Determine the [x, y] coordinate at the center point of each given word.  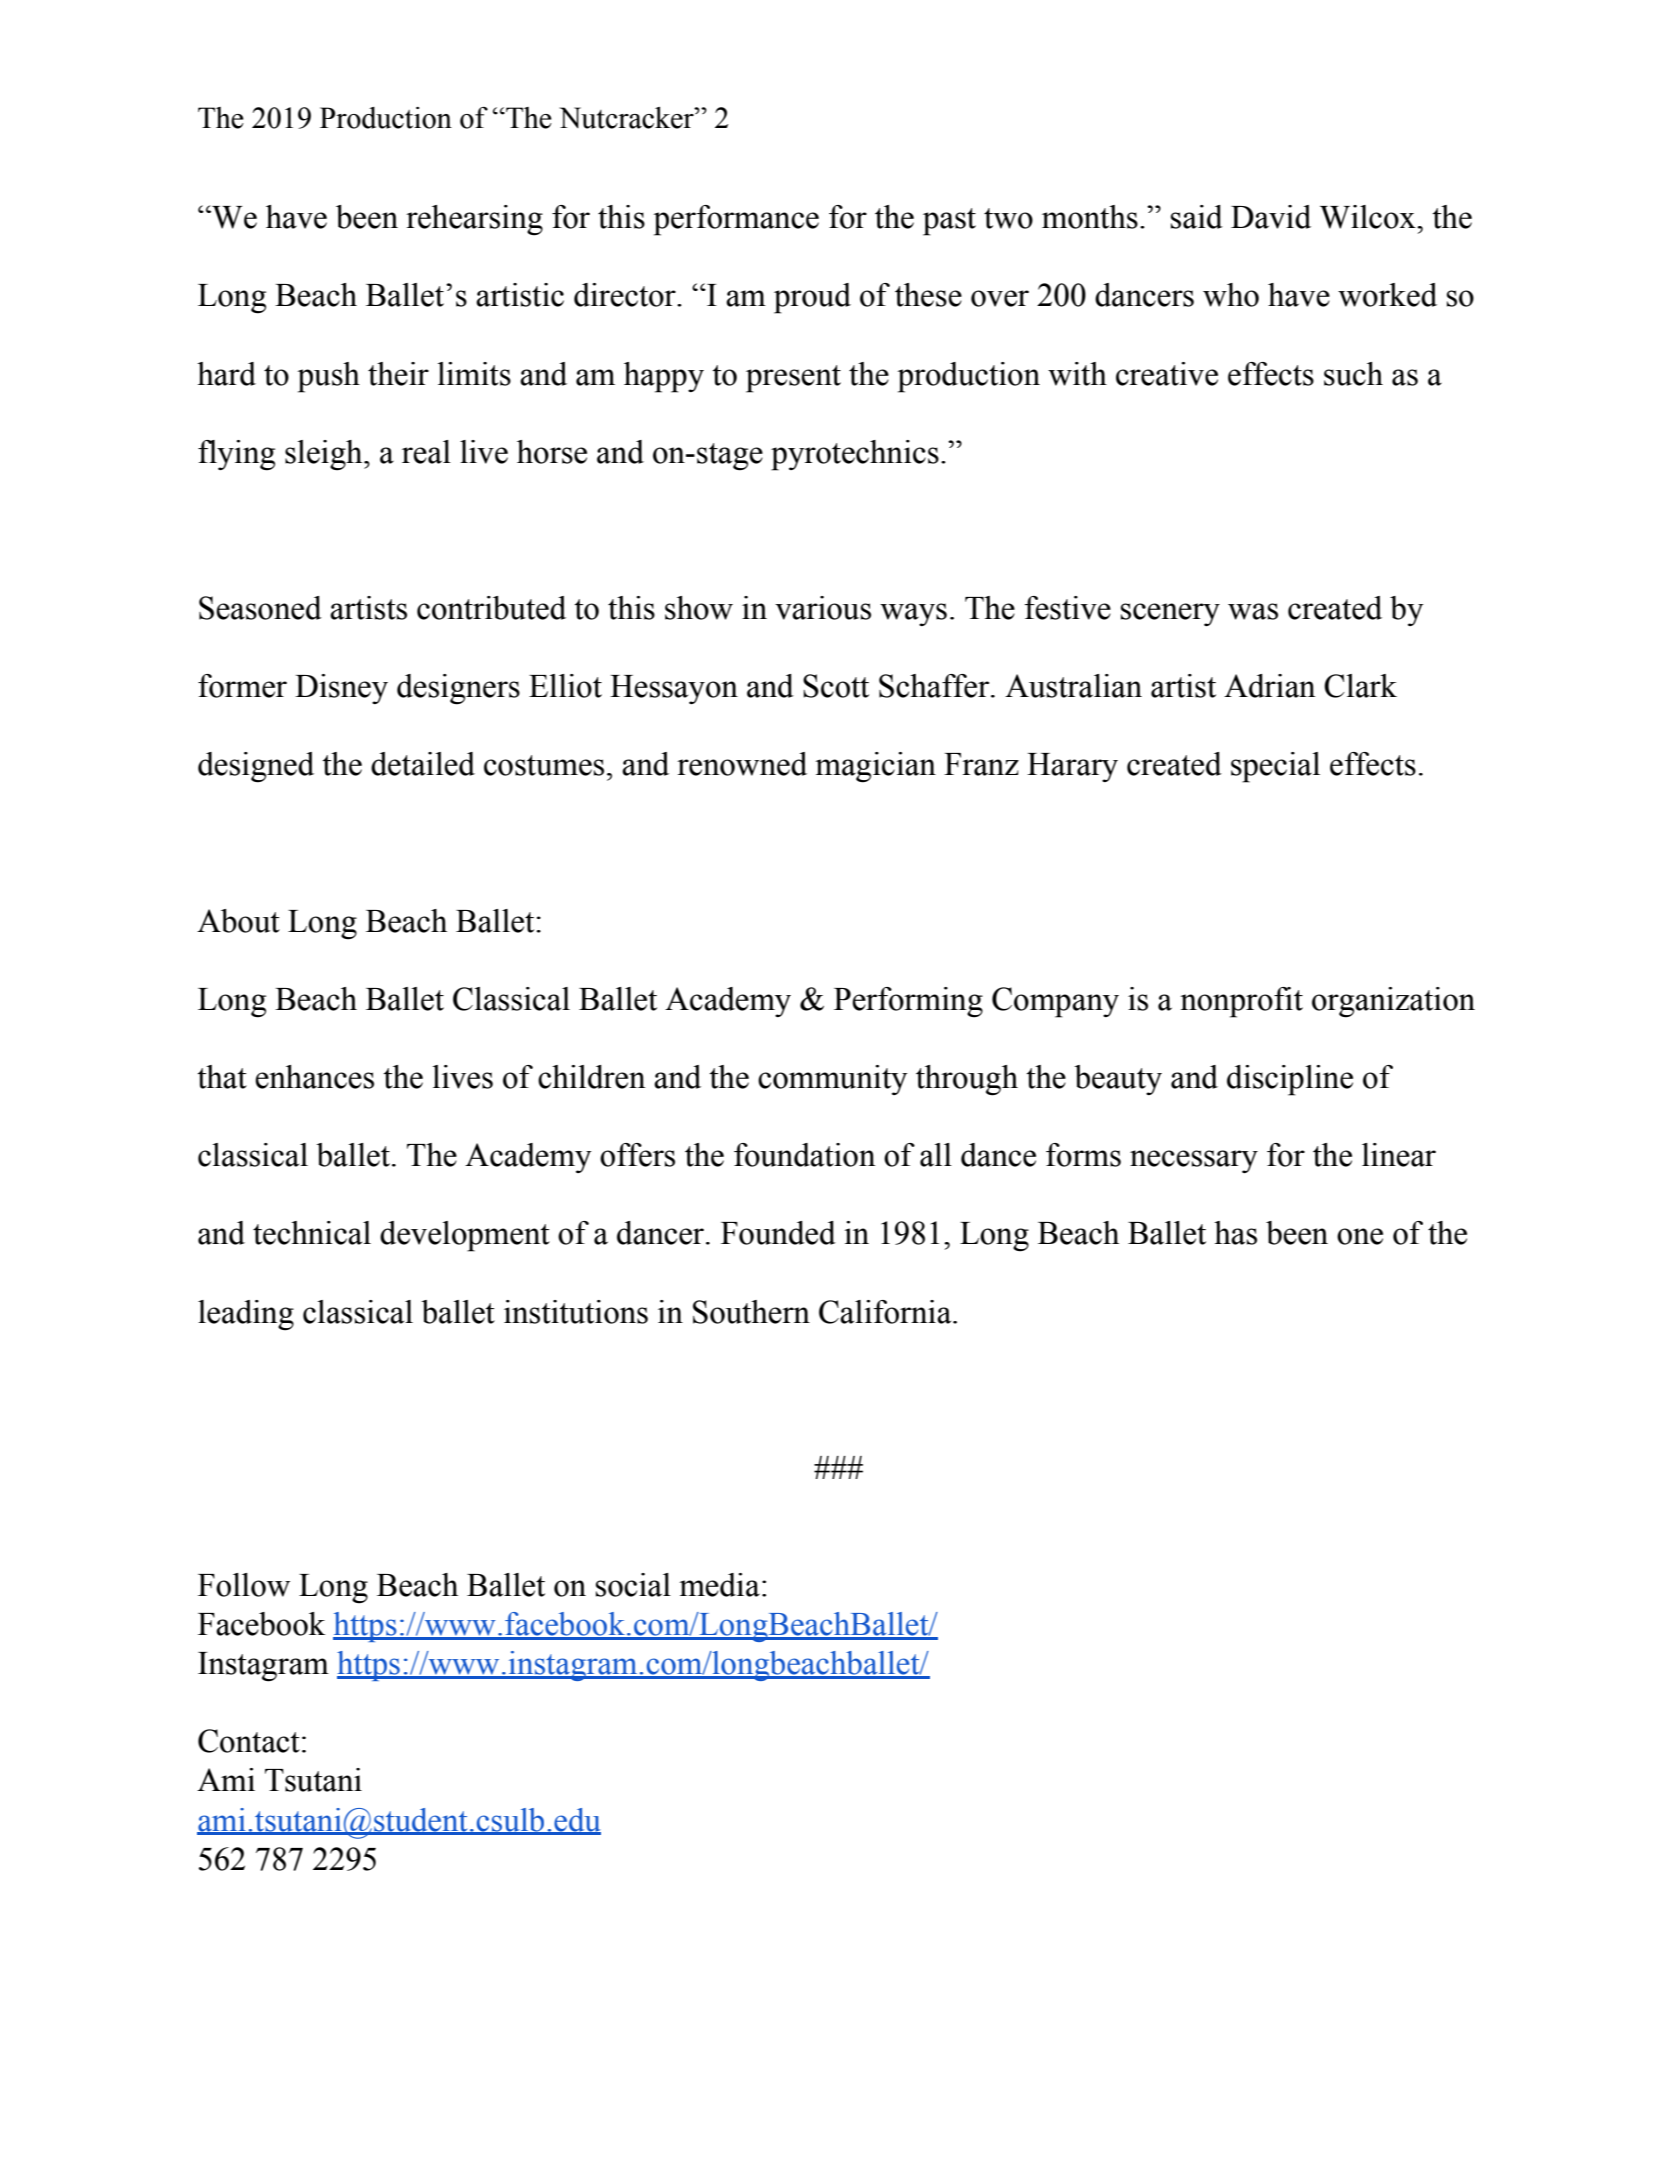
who [1231, 295]
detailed [423, 764]
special [1275, 767]
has [1235, 1233]
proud [812, 298]
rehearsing [474, 220]
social [633, 1585]
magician [875, 767]
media [719, 1585]
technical [312, 1233]
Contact [249, 1741]
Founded [778, 1233]
